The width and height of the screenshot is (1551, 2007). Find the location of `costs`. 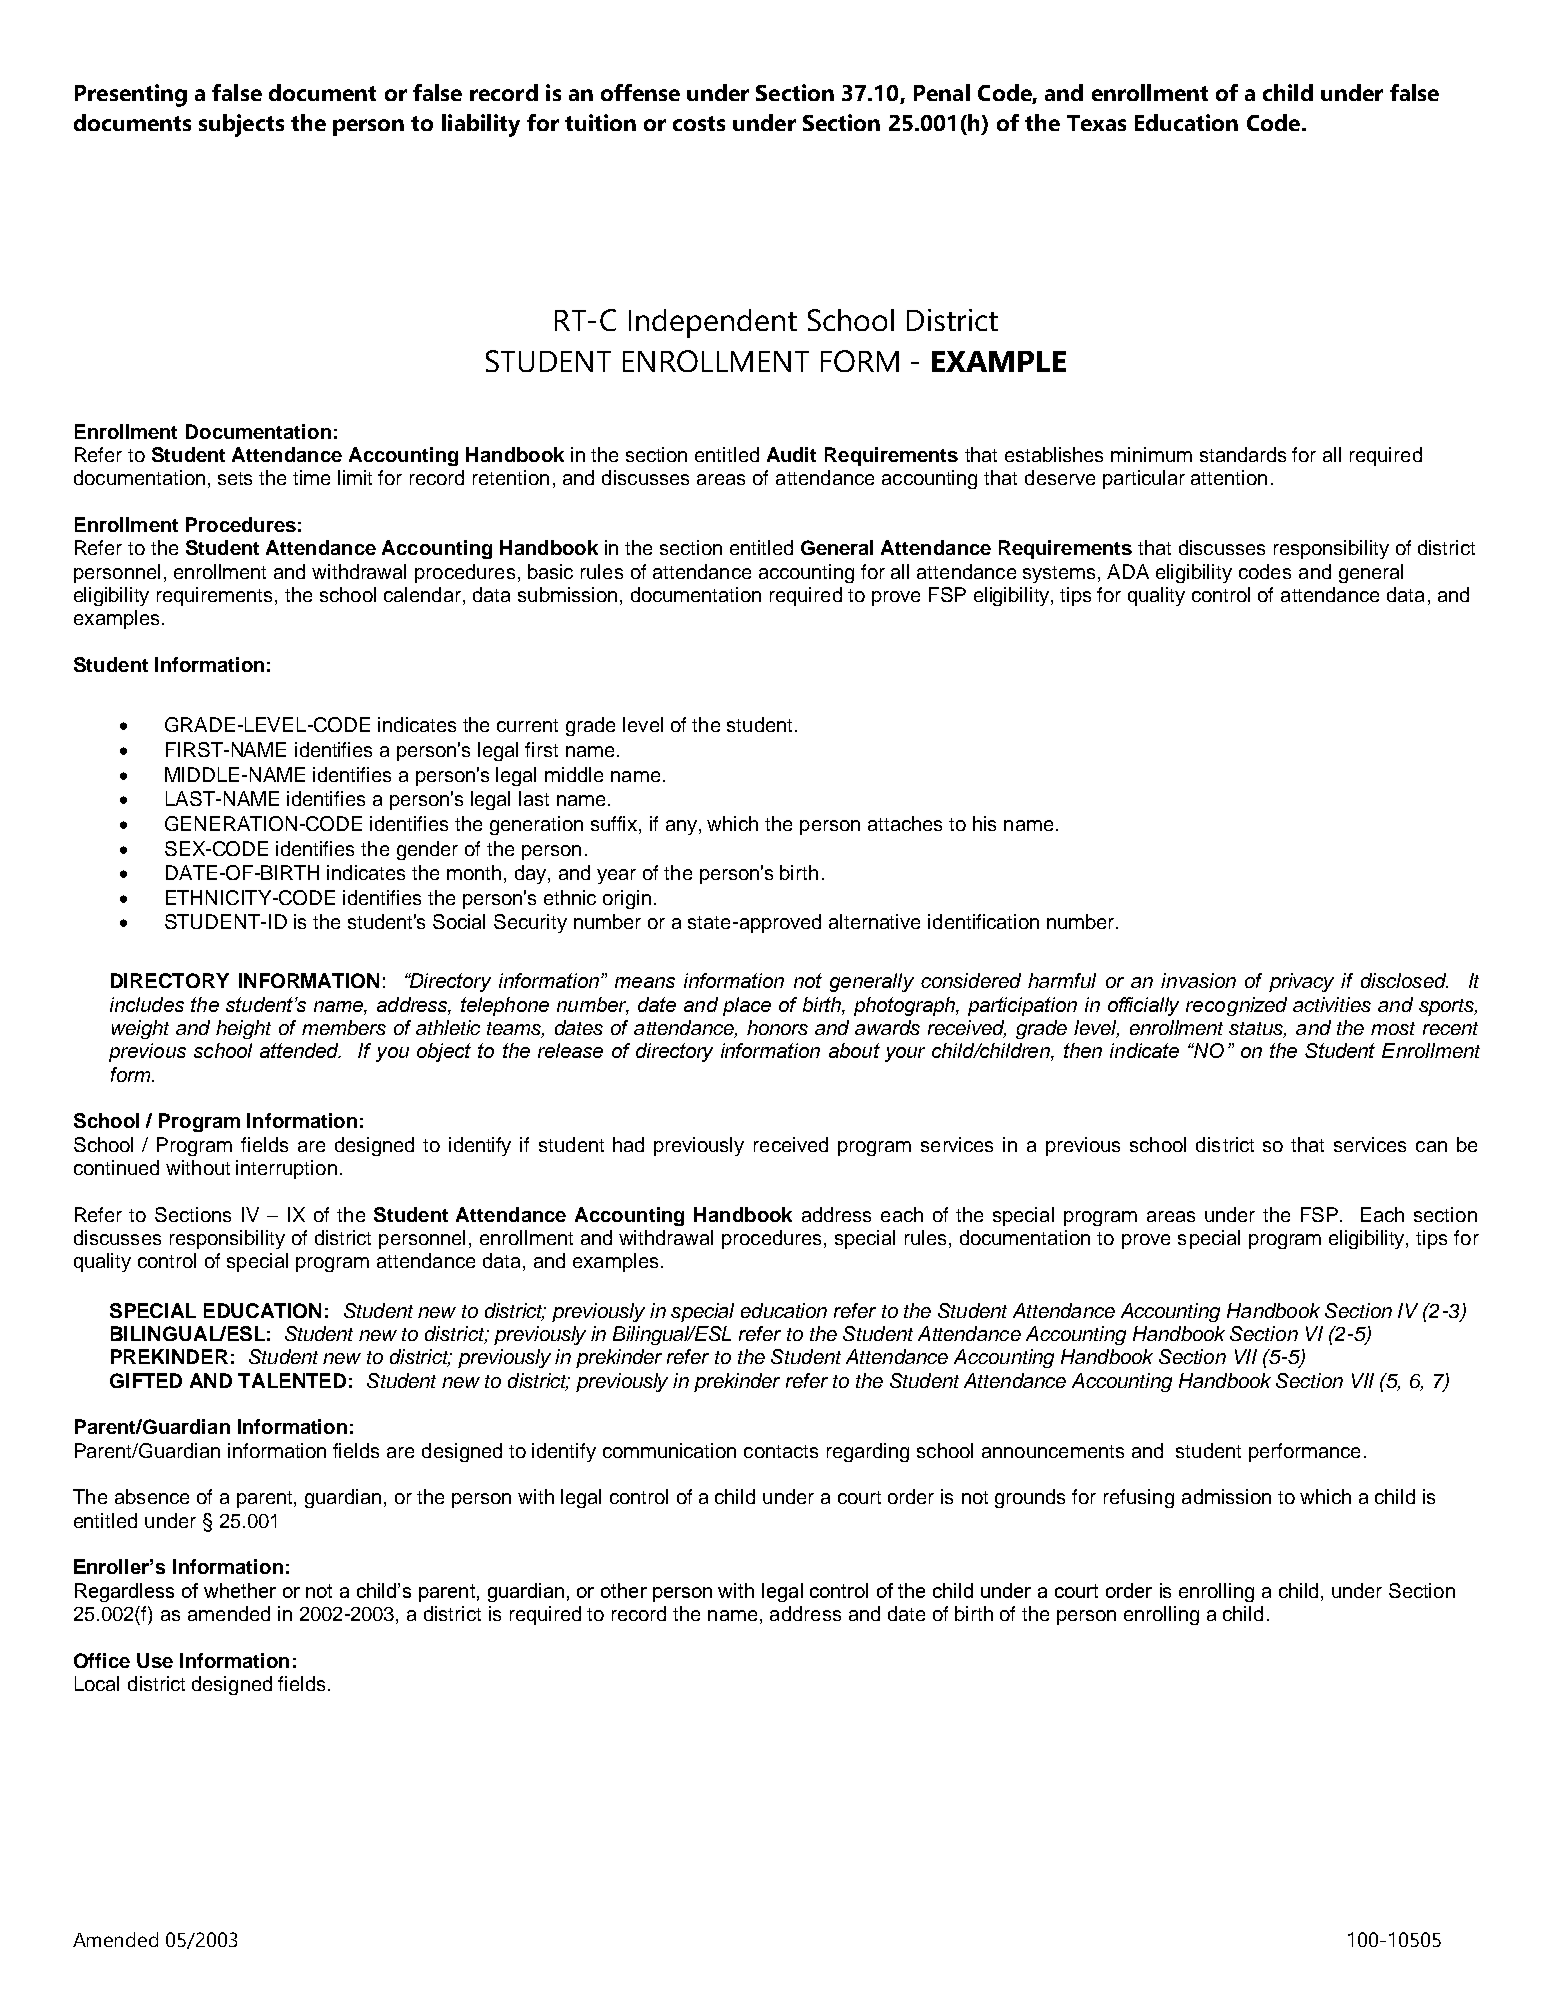

costs is located at coordinates (699, 123).
